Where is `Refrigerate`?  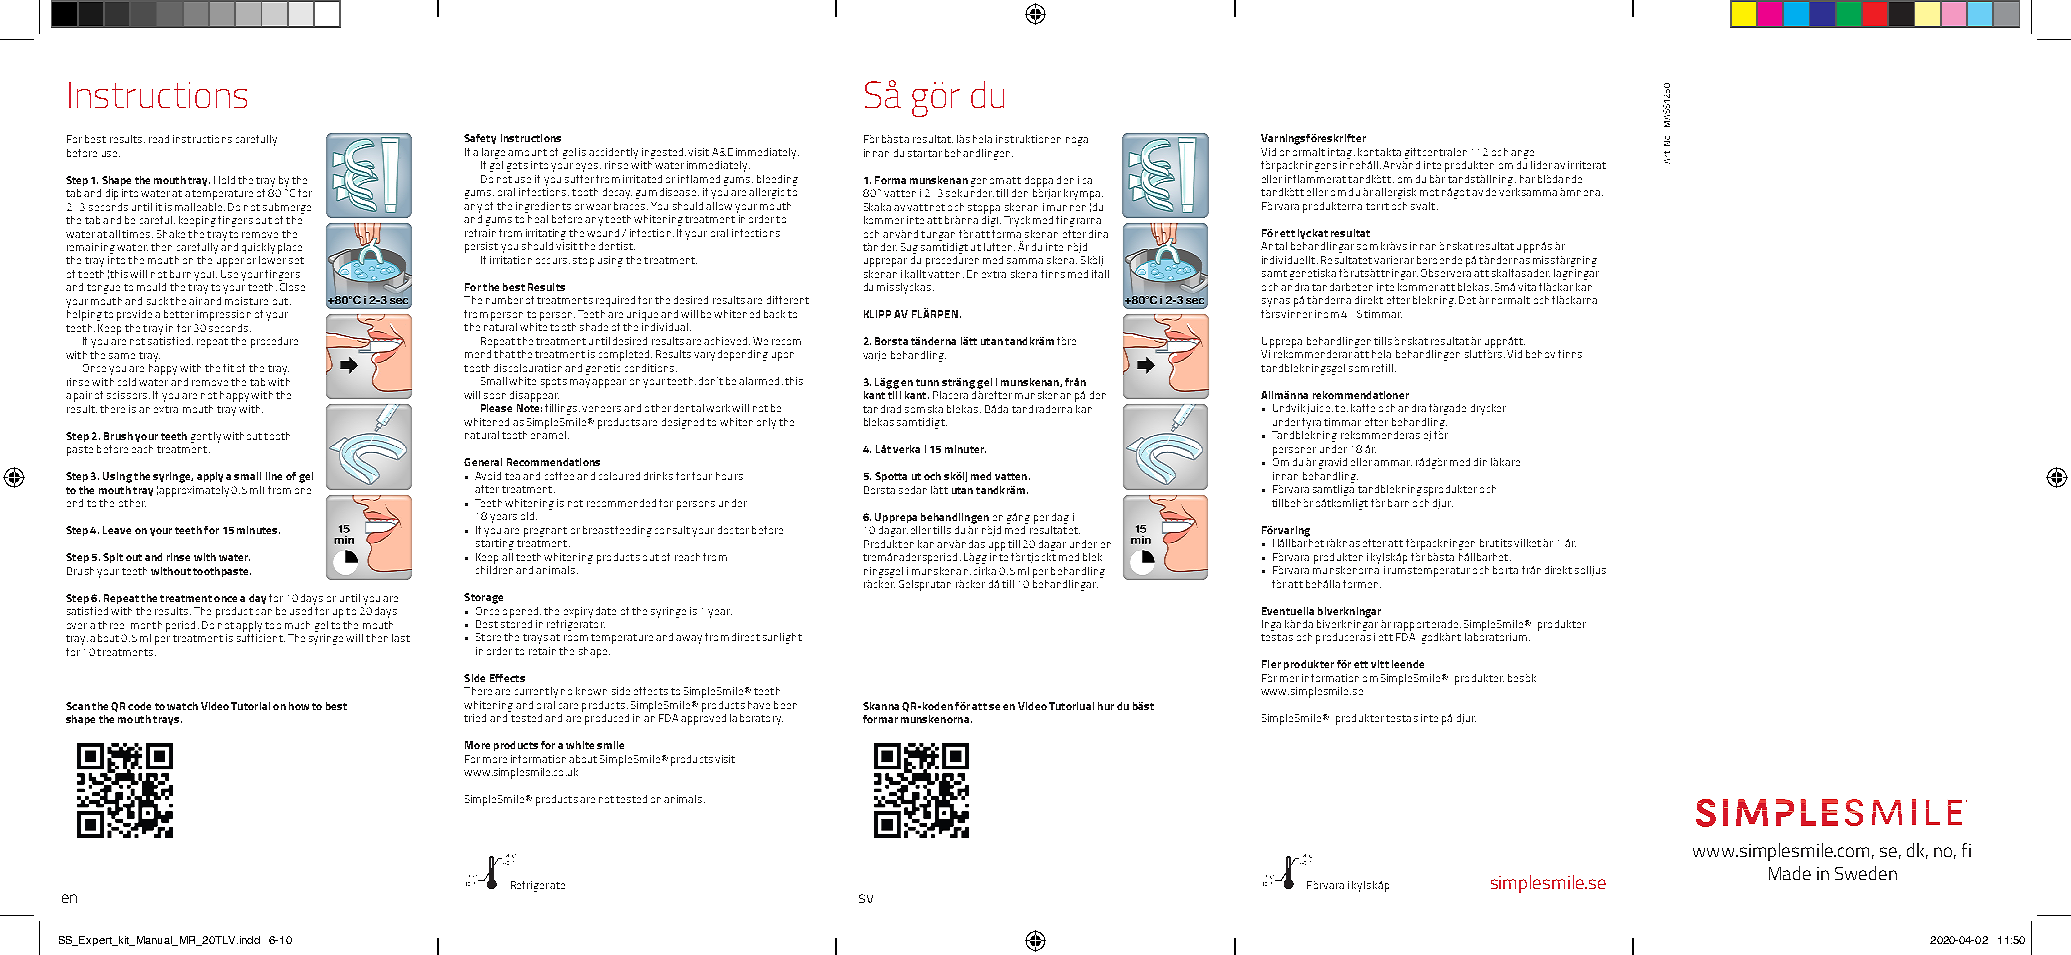
Refrigerate is located at coordinates (538, 886).
